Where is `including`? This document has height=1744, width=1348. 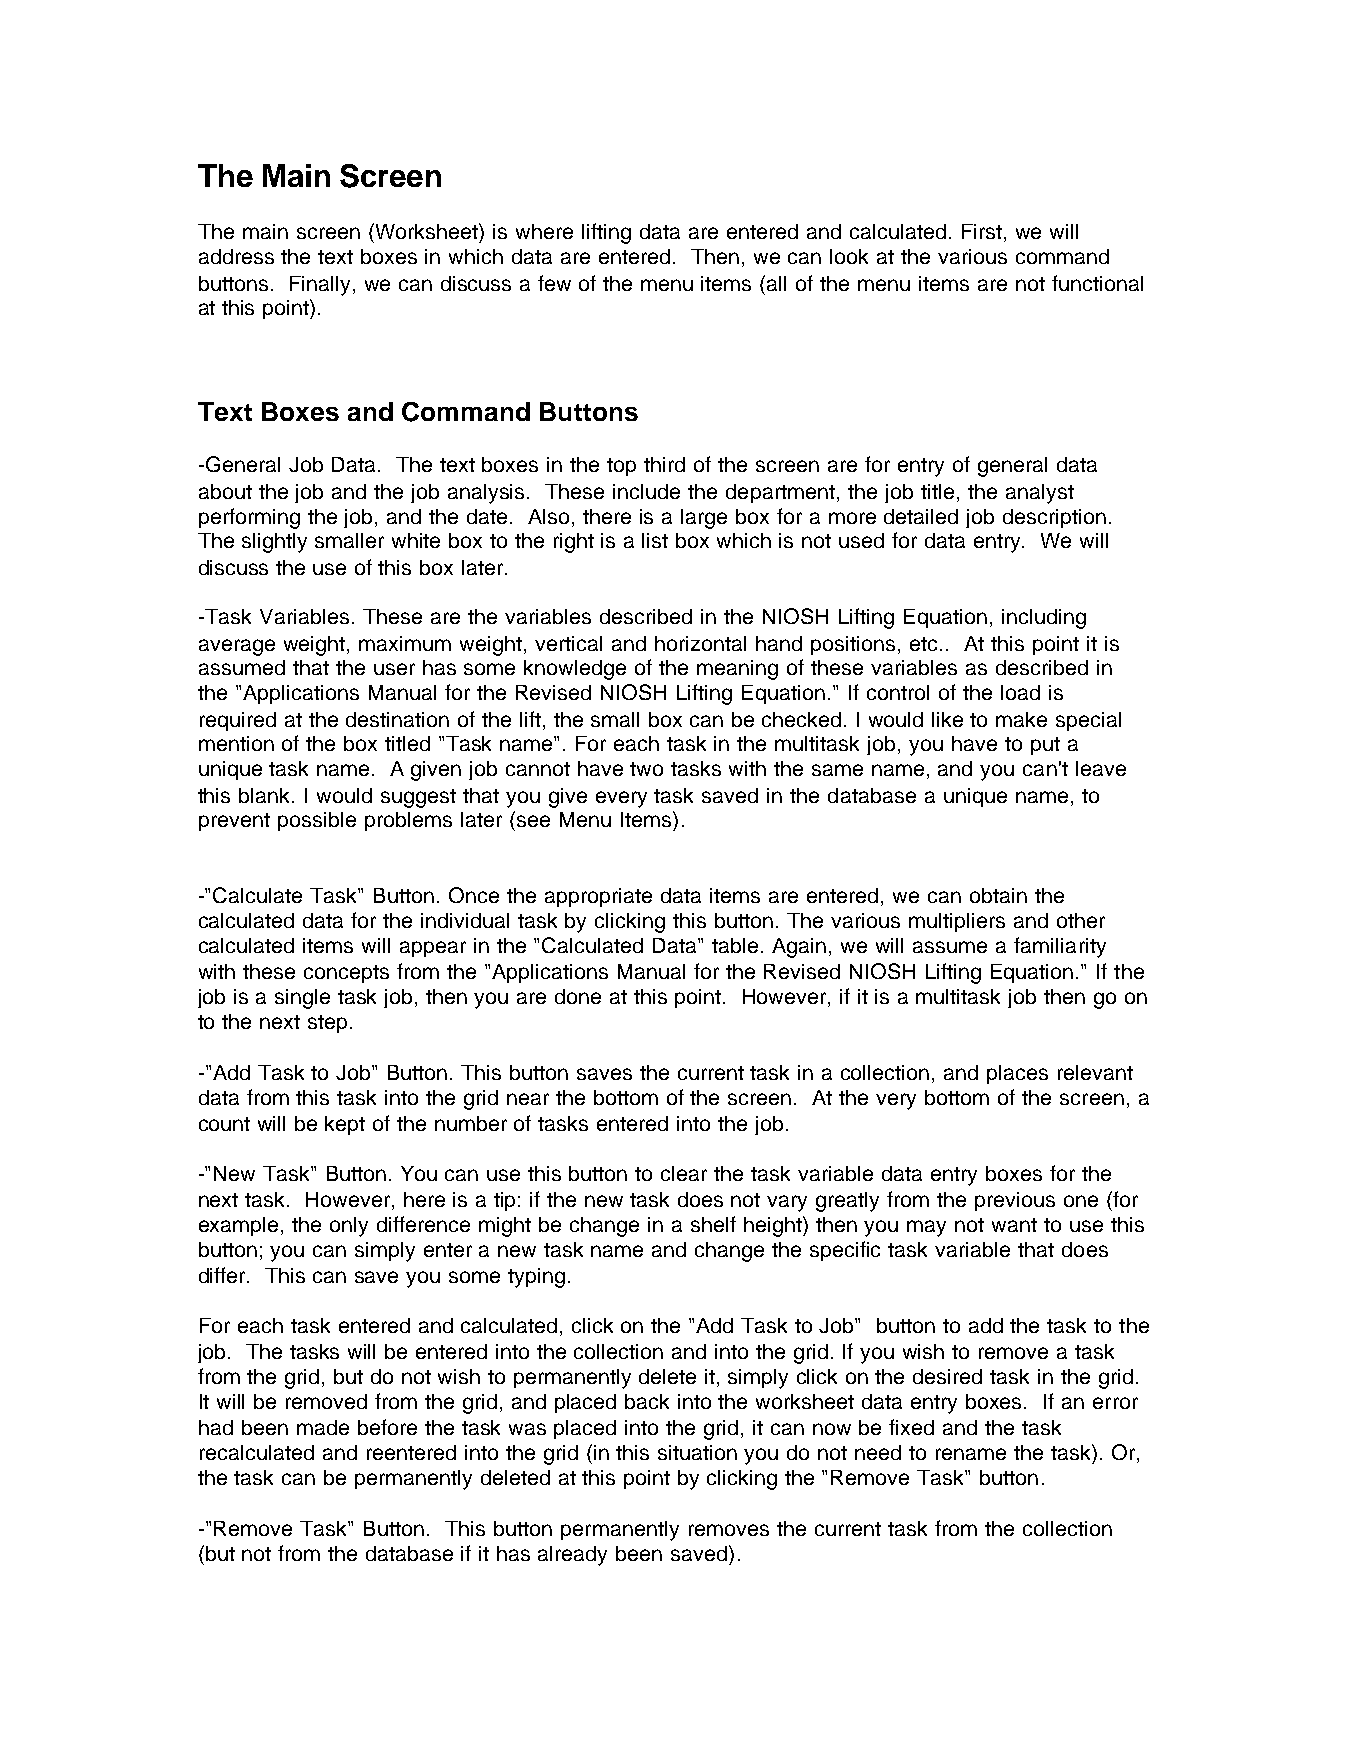 including is located at coordinates (1044, 619).
